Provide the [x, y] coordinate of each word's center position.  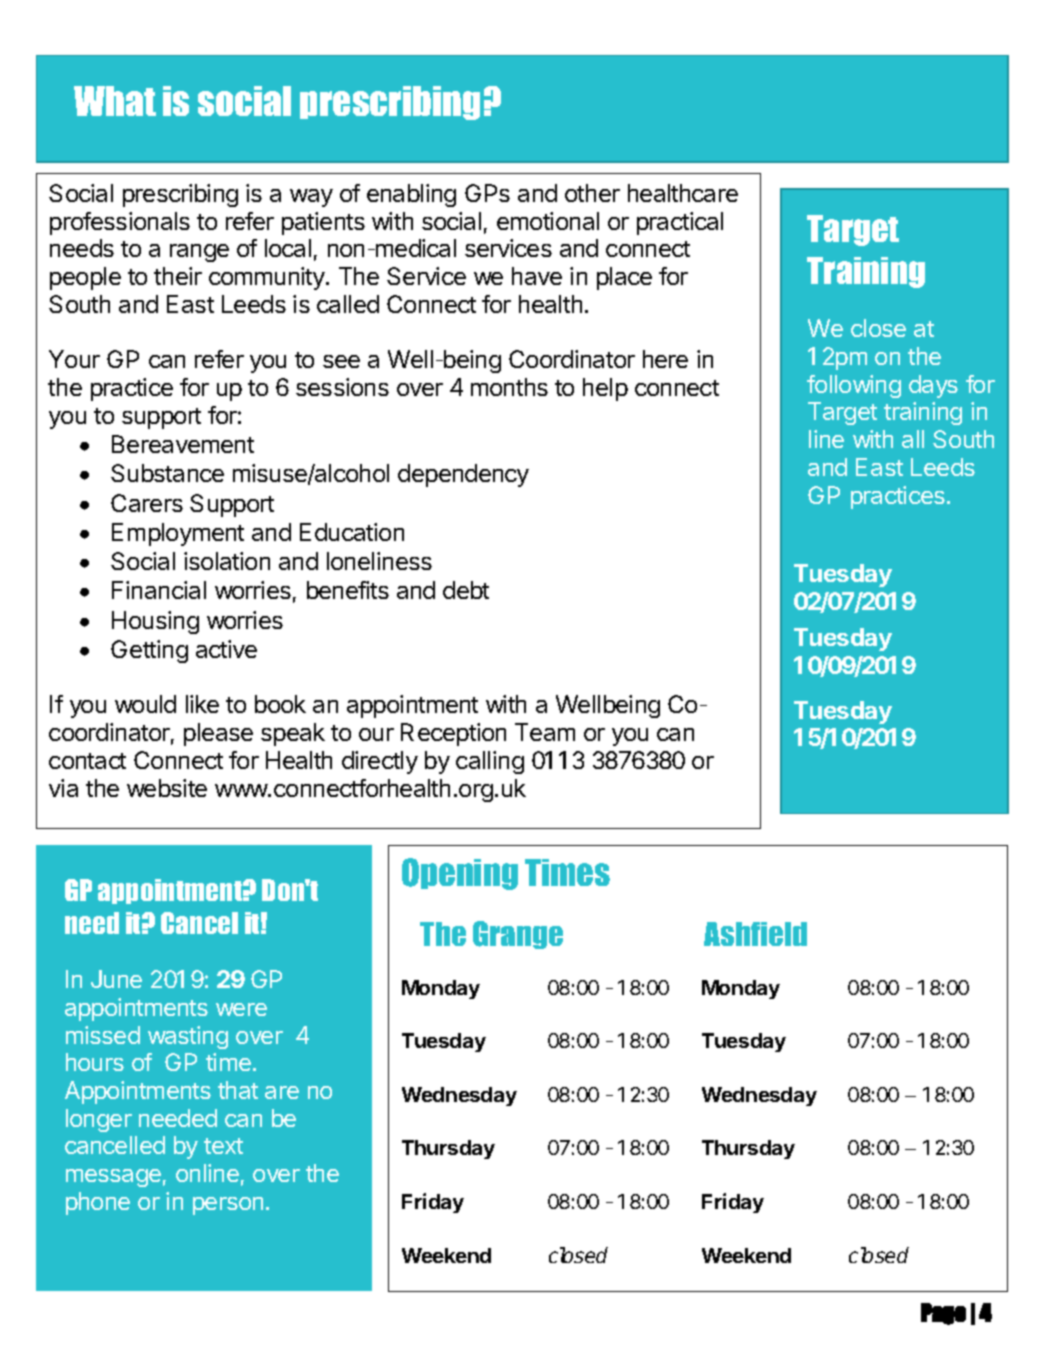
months [509, 387]
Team [545, 732]
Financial [159, 590]
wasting [188, 1037]
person [228, 1206]
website [167, 788]
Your [74, 359]
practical [680, 223]
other [592, 193]
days [933, 386]
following [854, 386]
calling [490, 762]
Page [943, 1314]
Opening [460, 874]
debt [466, 590]
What [115, 101]
